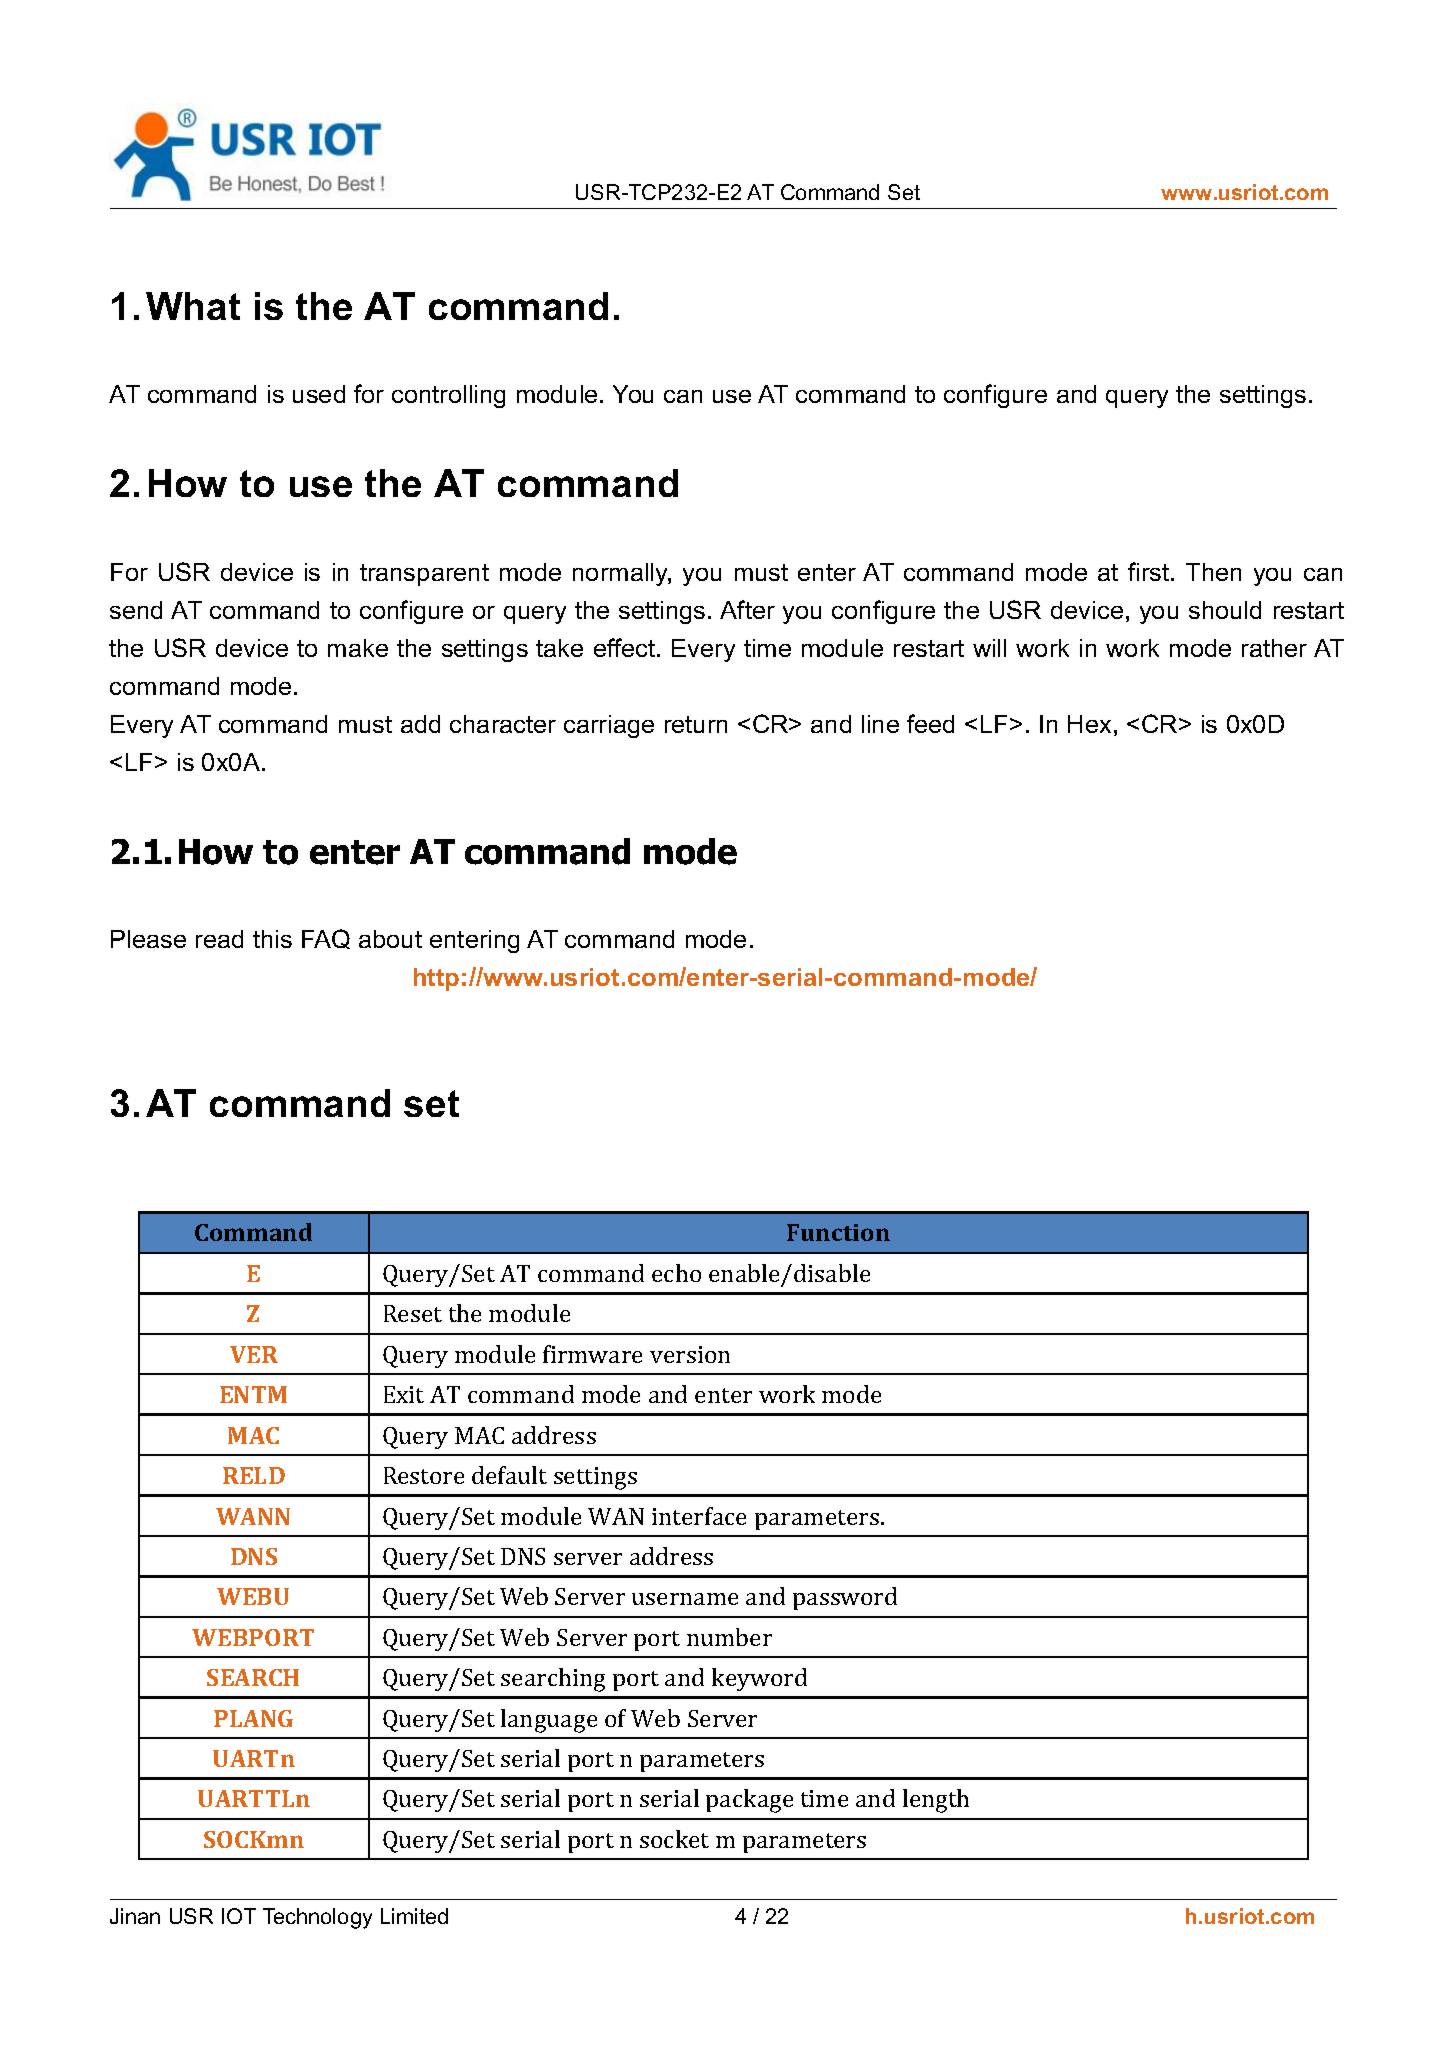 This screenshot has height=2050, width=1450. I want to click on Exit, so click(404, 1394).
